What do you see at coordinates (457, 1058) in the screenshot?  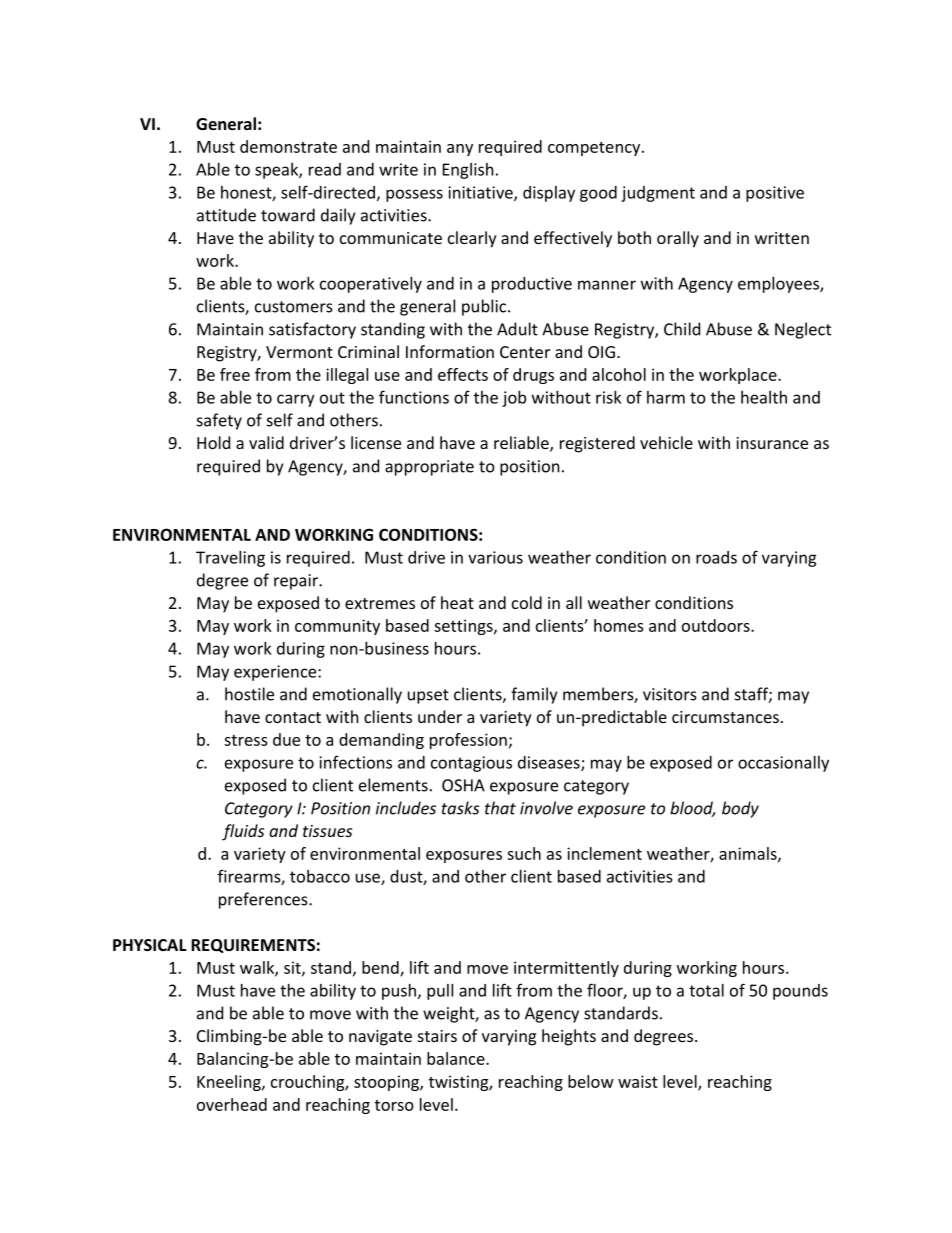 I see `balance` at bounding box center [457, 1058].
